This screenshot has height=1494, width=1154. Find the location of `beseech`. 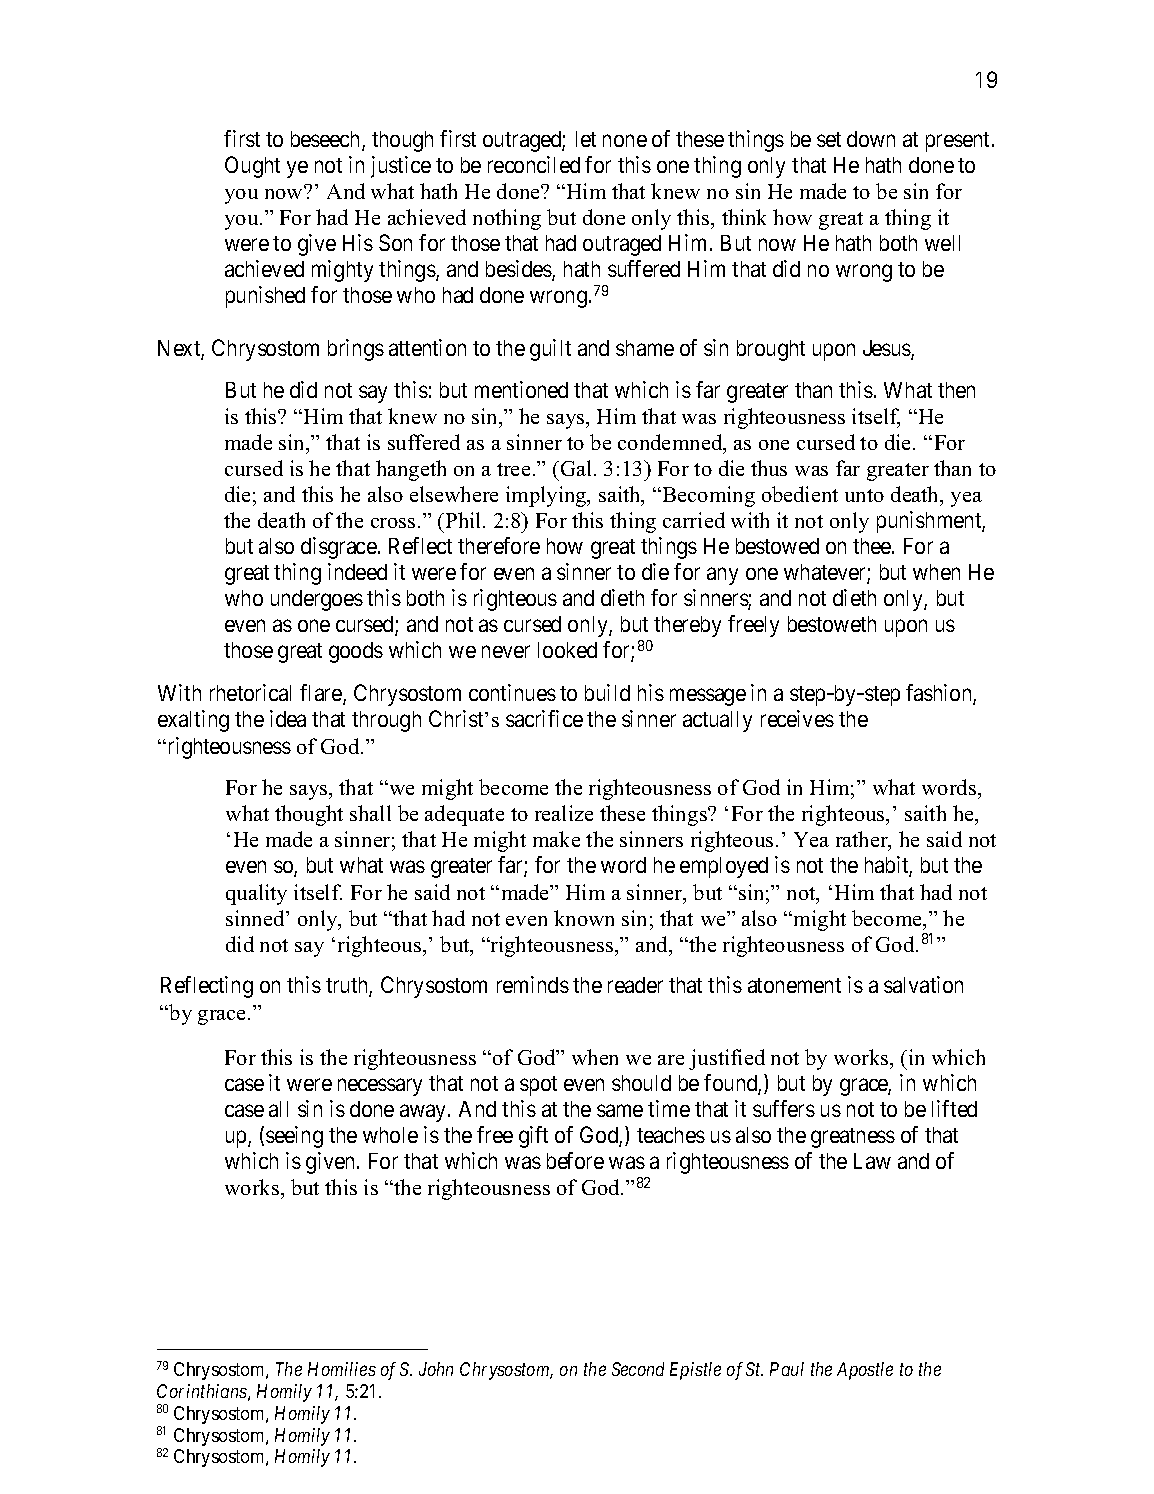

beseech is located at coordinates (327, 140).
